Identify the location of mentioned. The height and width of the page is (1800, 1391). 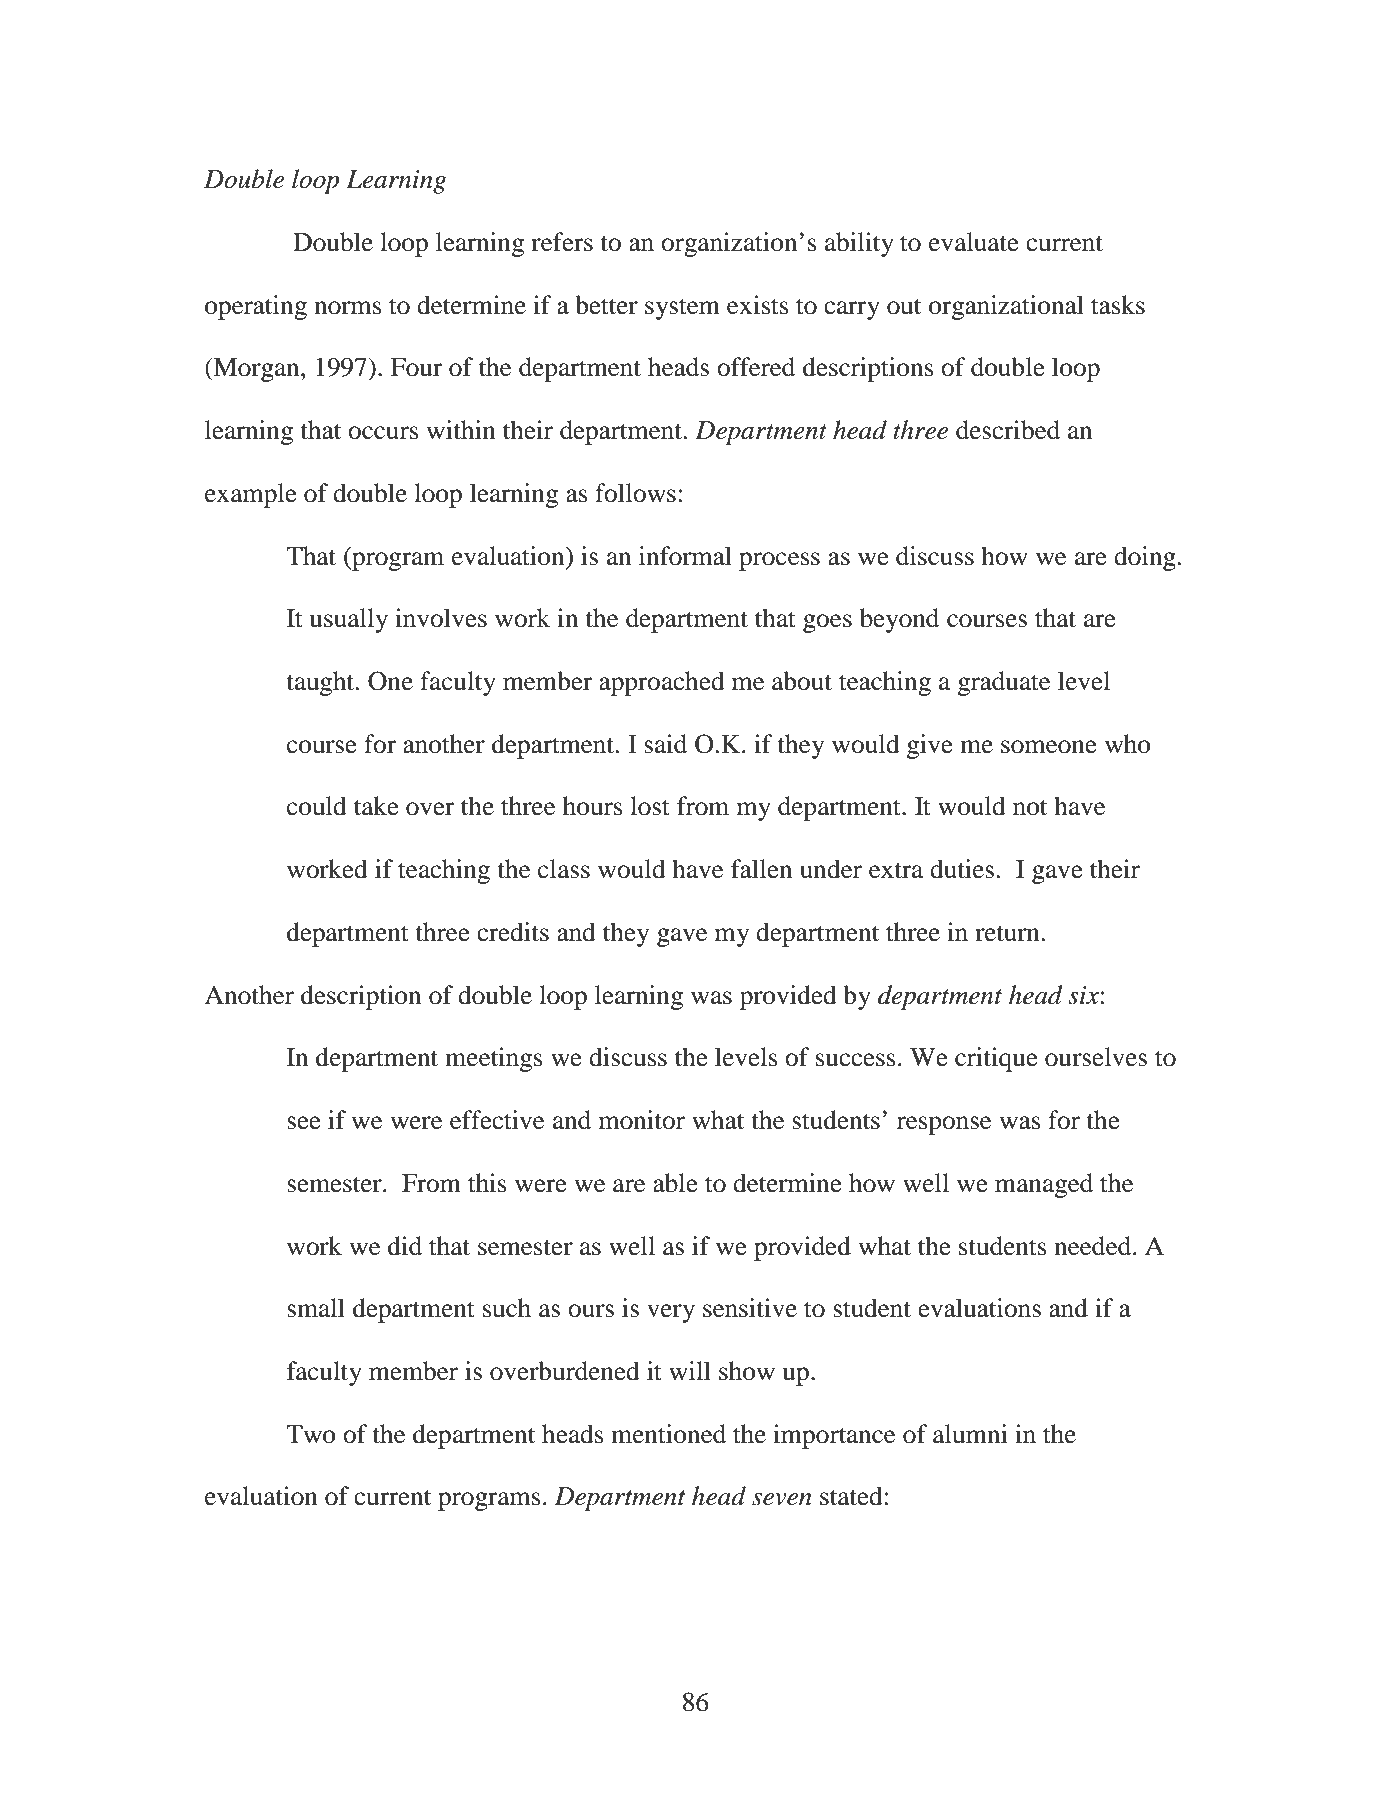
(668, 1434).
